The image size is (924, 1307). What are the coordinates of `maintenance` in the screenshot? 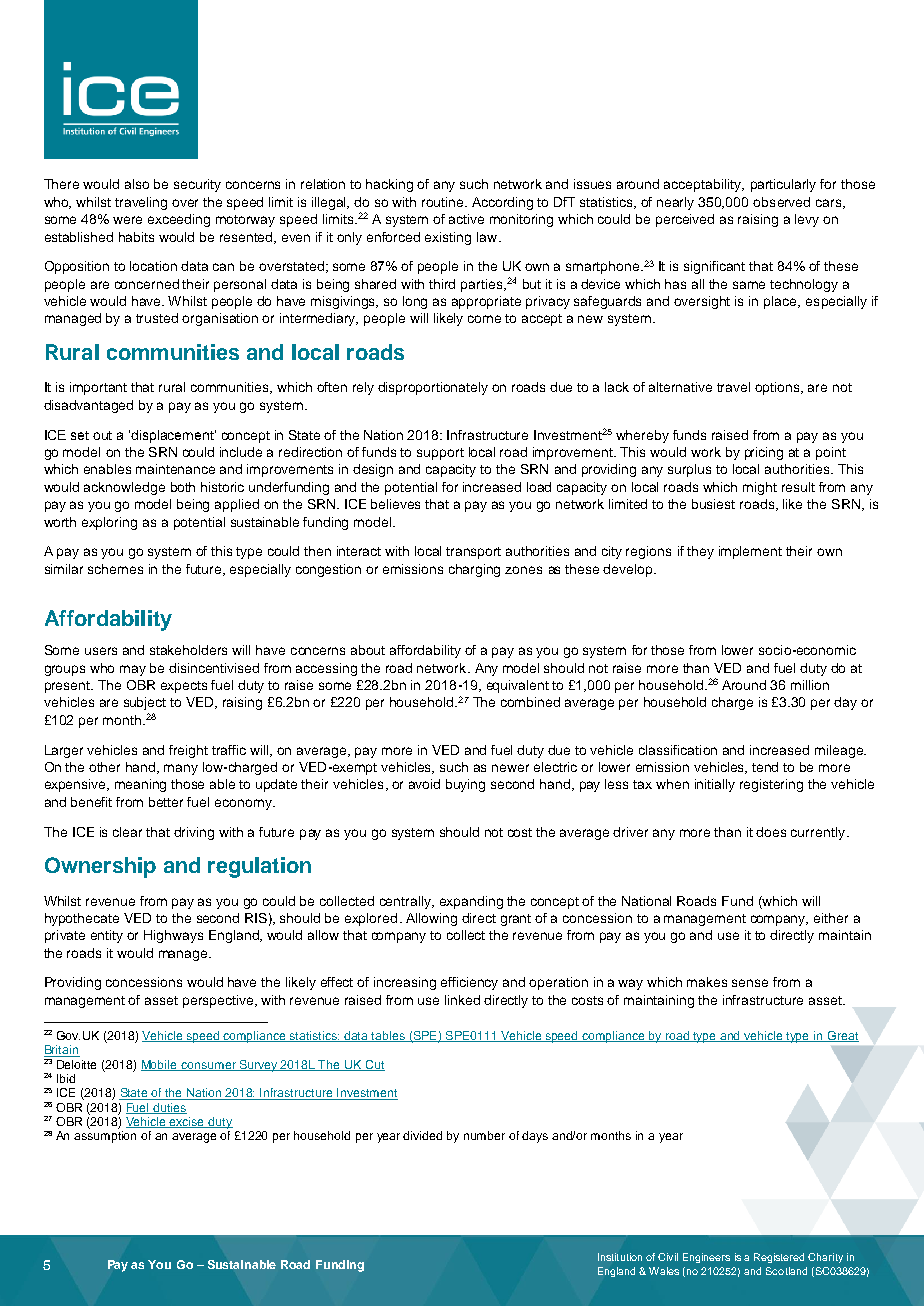 It's located at (175, 469).
